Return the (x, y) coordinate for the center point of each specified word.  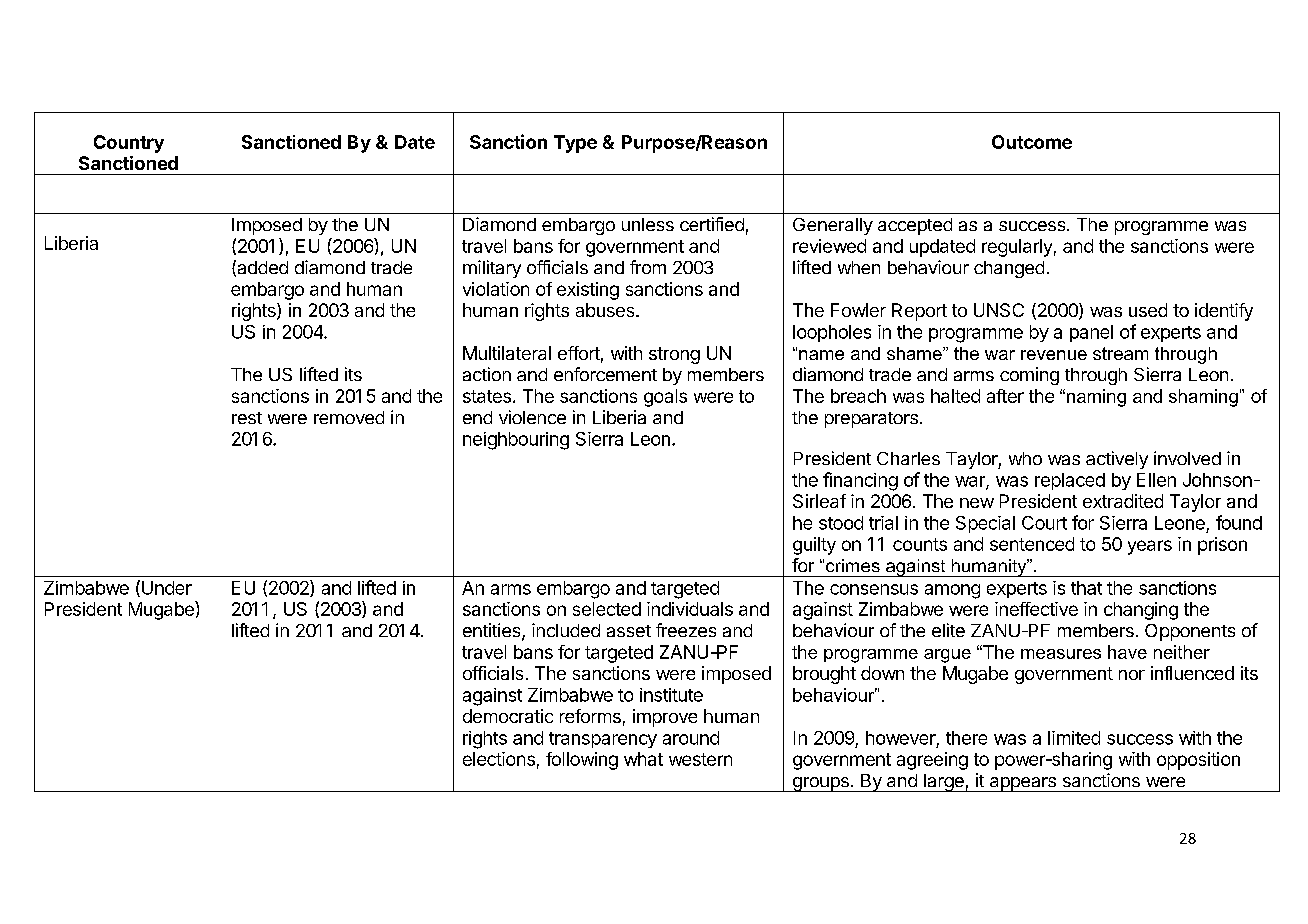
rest (247, 418)
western (700, 759)
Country (129, 144)
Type (575, 144)
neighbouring (516, 441)
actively (1117, 460)
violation (496, 289)
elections (499, 759)
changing (1141, 611)
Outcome (1032, 142)
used (1148, 310)
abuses (606, 310)
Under (167, 588)
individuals (690, 609)
